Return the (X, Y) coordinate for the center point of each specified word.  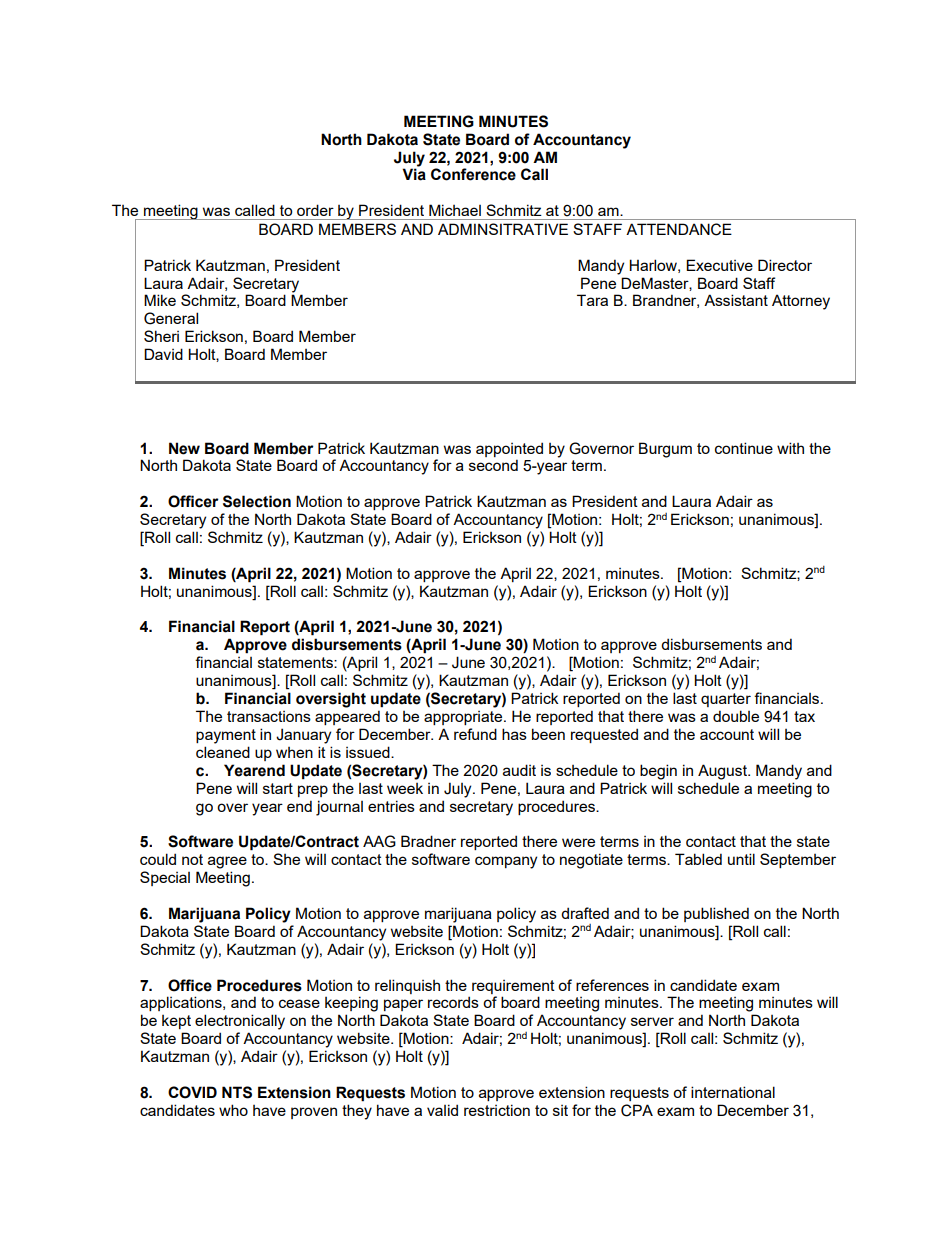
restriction (497, 1110)
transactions (269, 716)
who (233, 1110)
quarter (726, 700)
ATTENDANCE (679, 229)
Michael (455, 210)
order (315, 210)
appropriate (464, 718)
